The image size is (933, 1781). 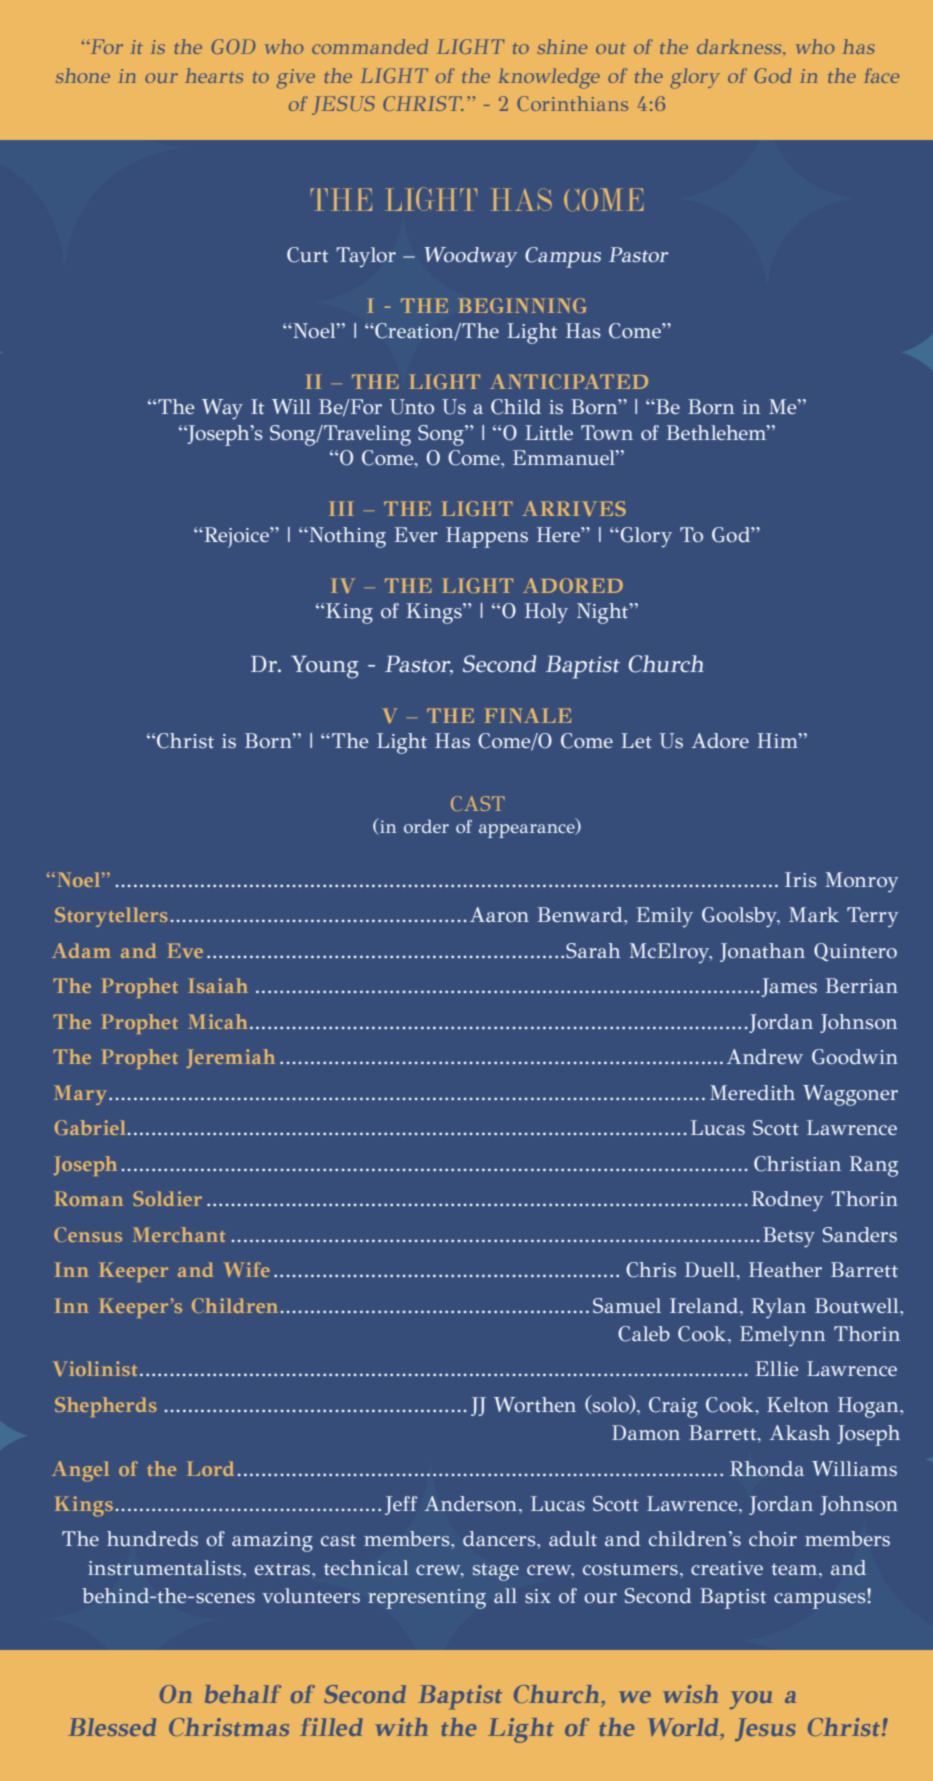 I want to click on Iris, so click(x=801, y=879).
